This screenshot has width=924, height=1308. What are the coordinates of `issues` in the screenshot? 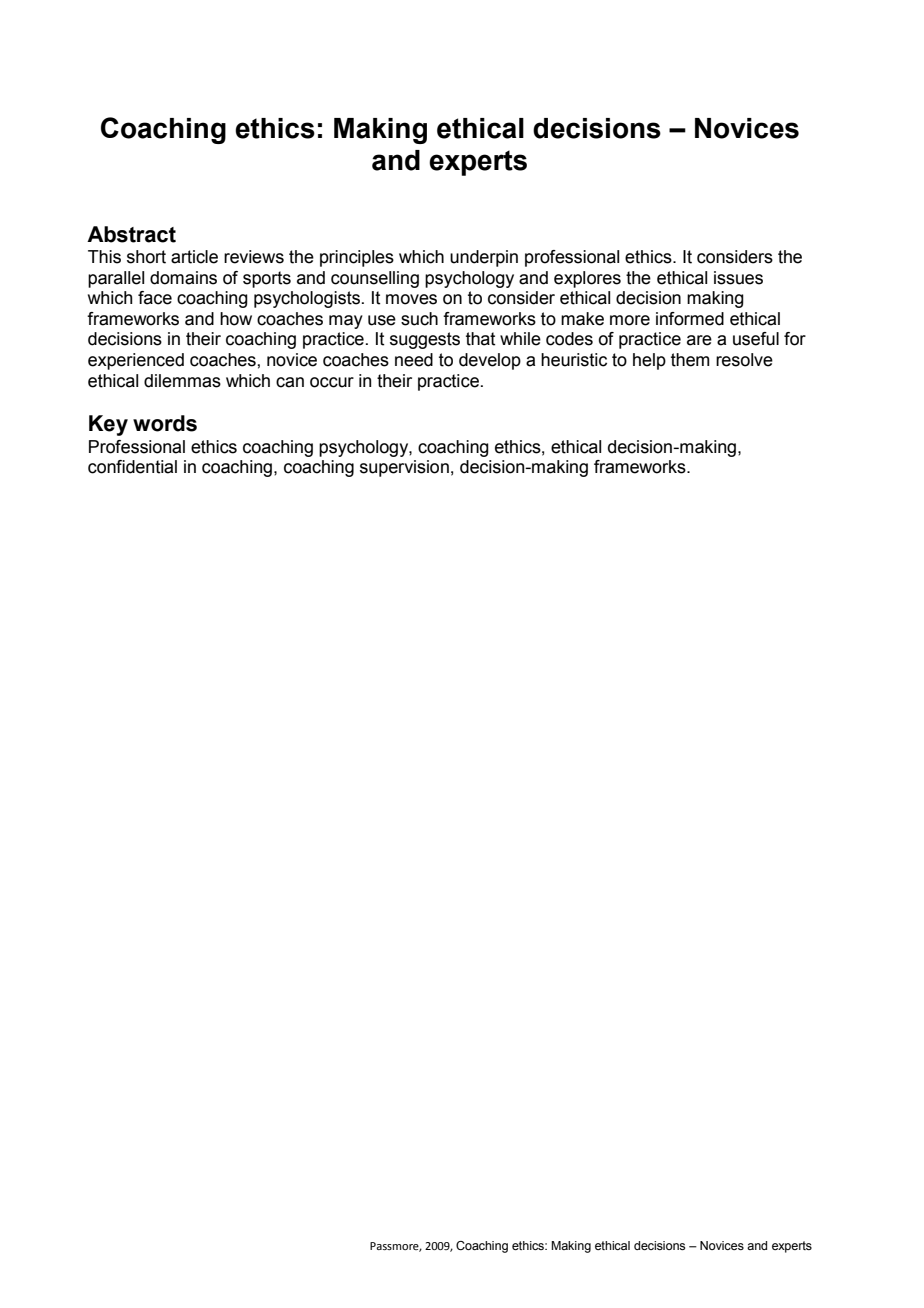 It's located at (738, 278).
